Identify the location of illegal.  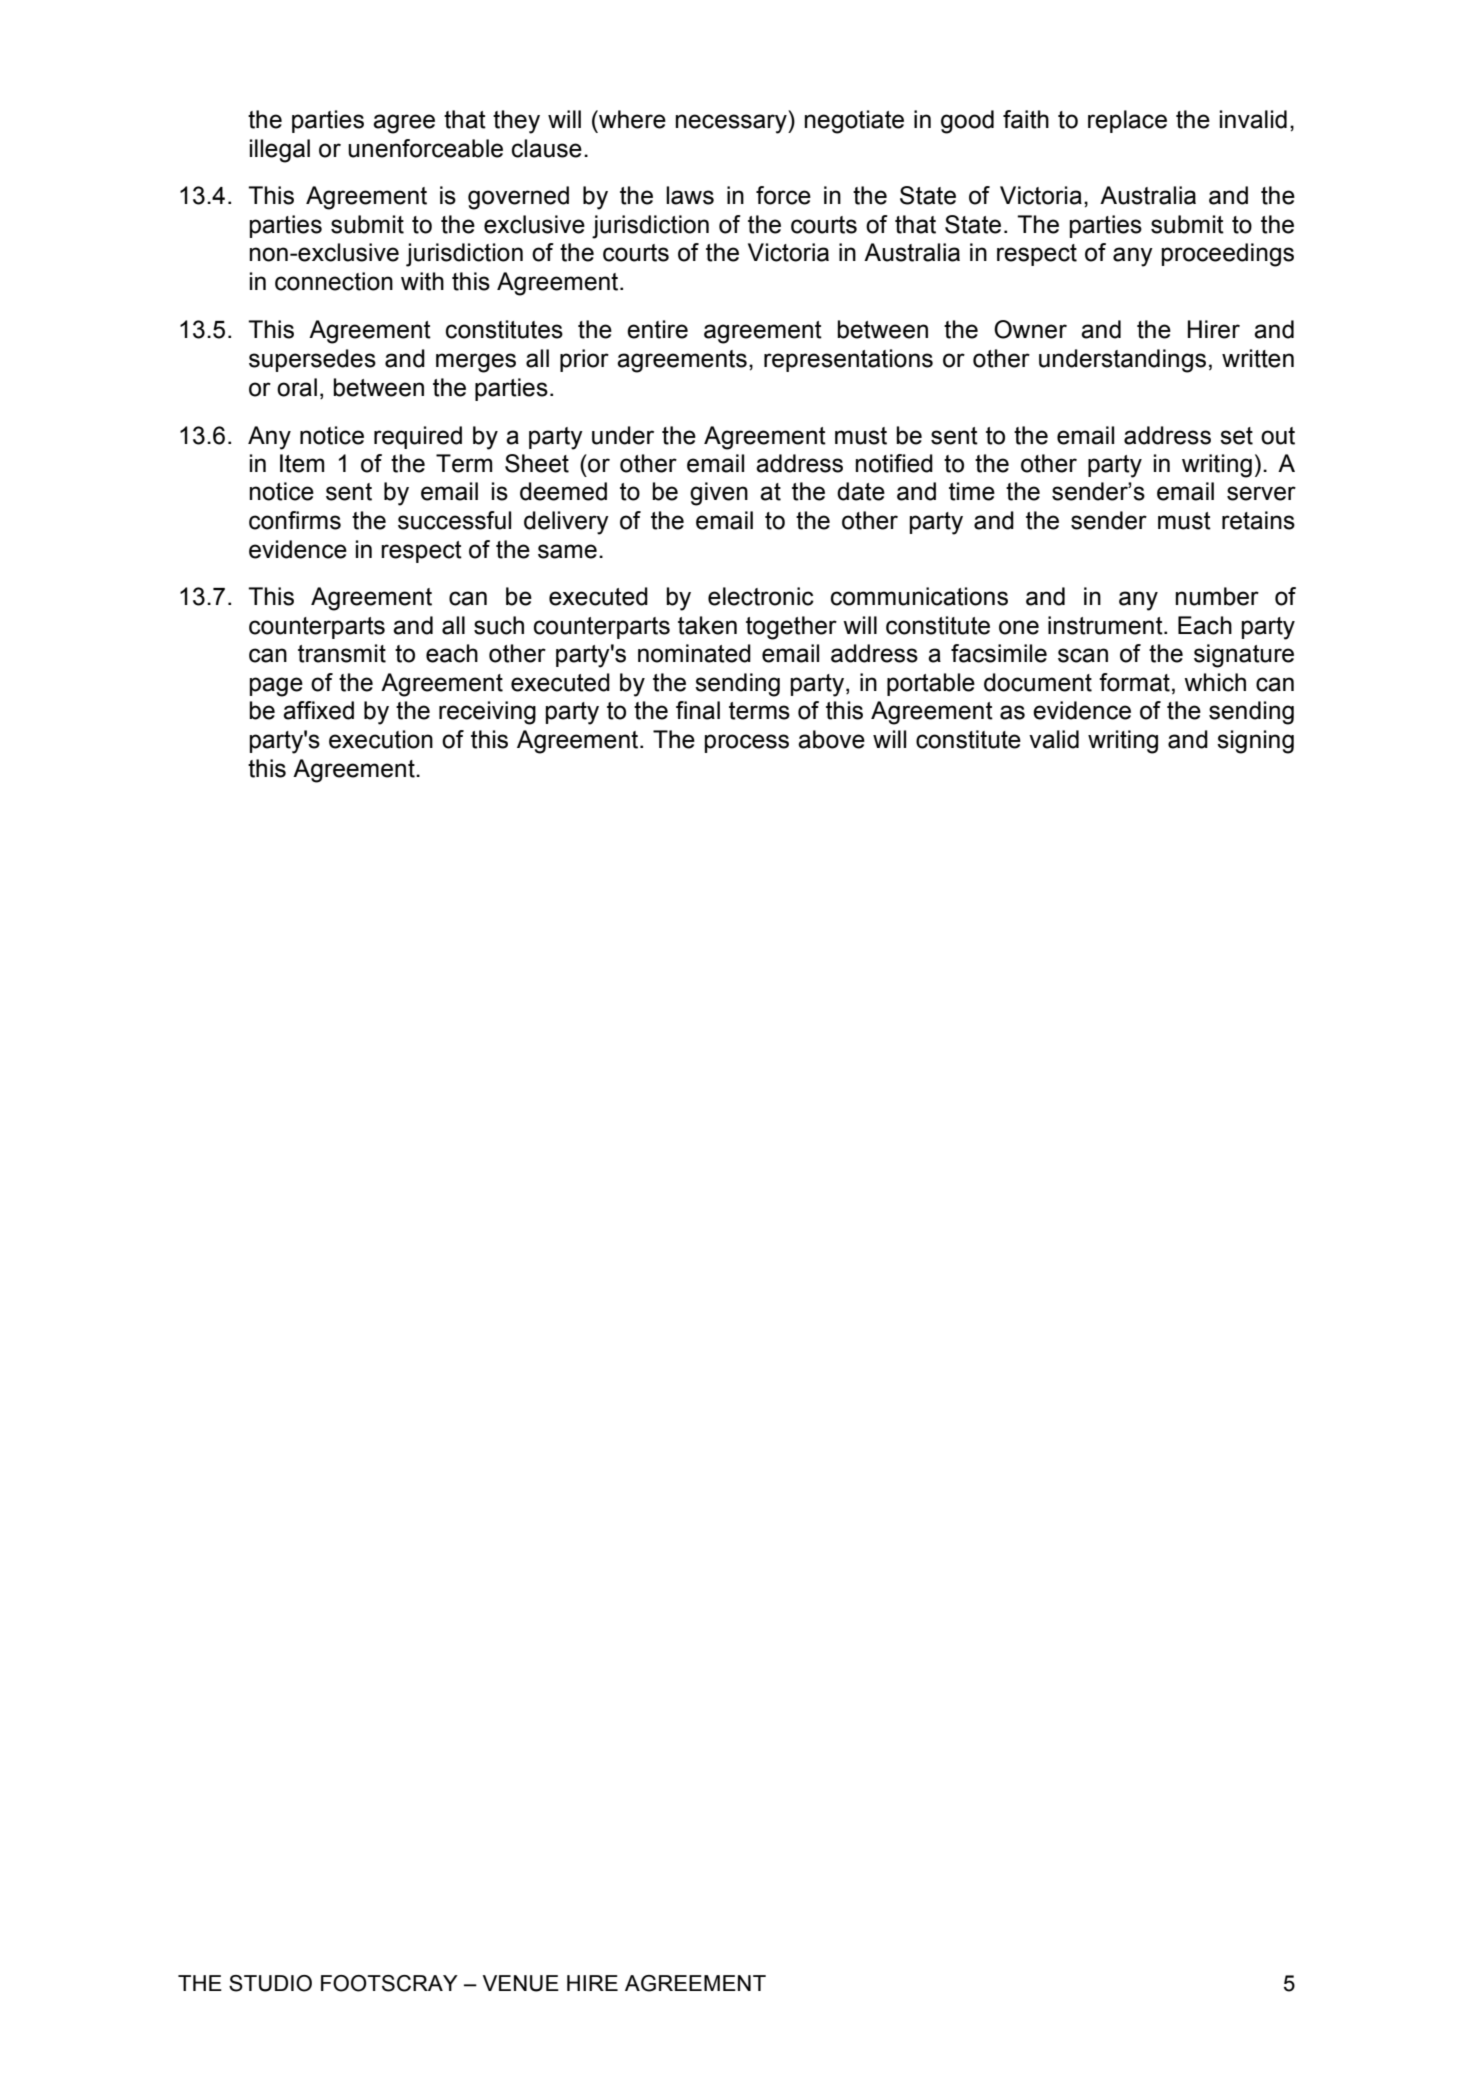
(280, 151).
